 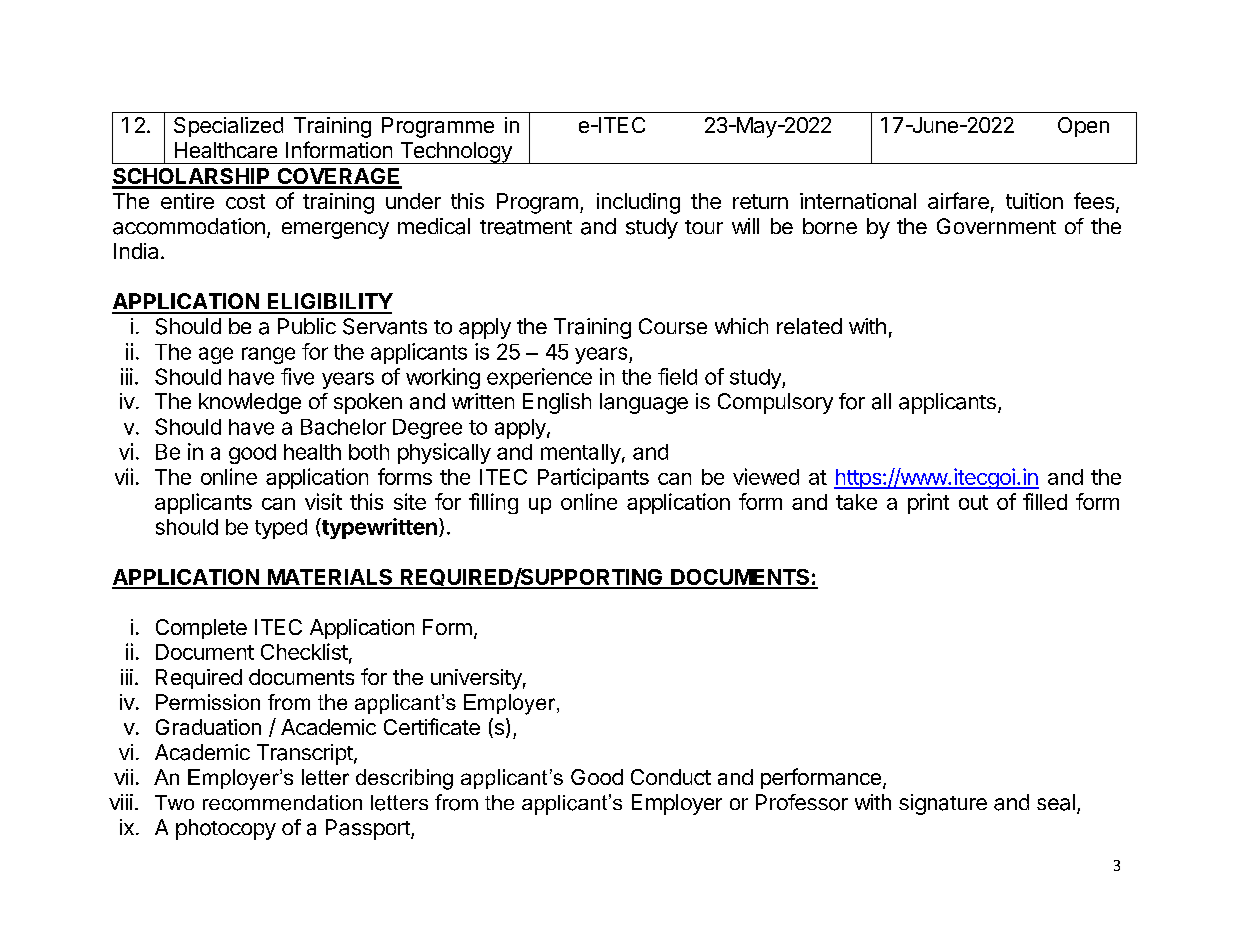 What do you see at coordinates (671, 777) in the screenshot?
I see `Conduct` at bounding box center [671, 777].
